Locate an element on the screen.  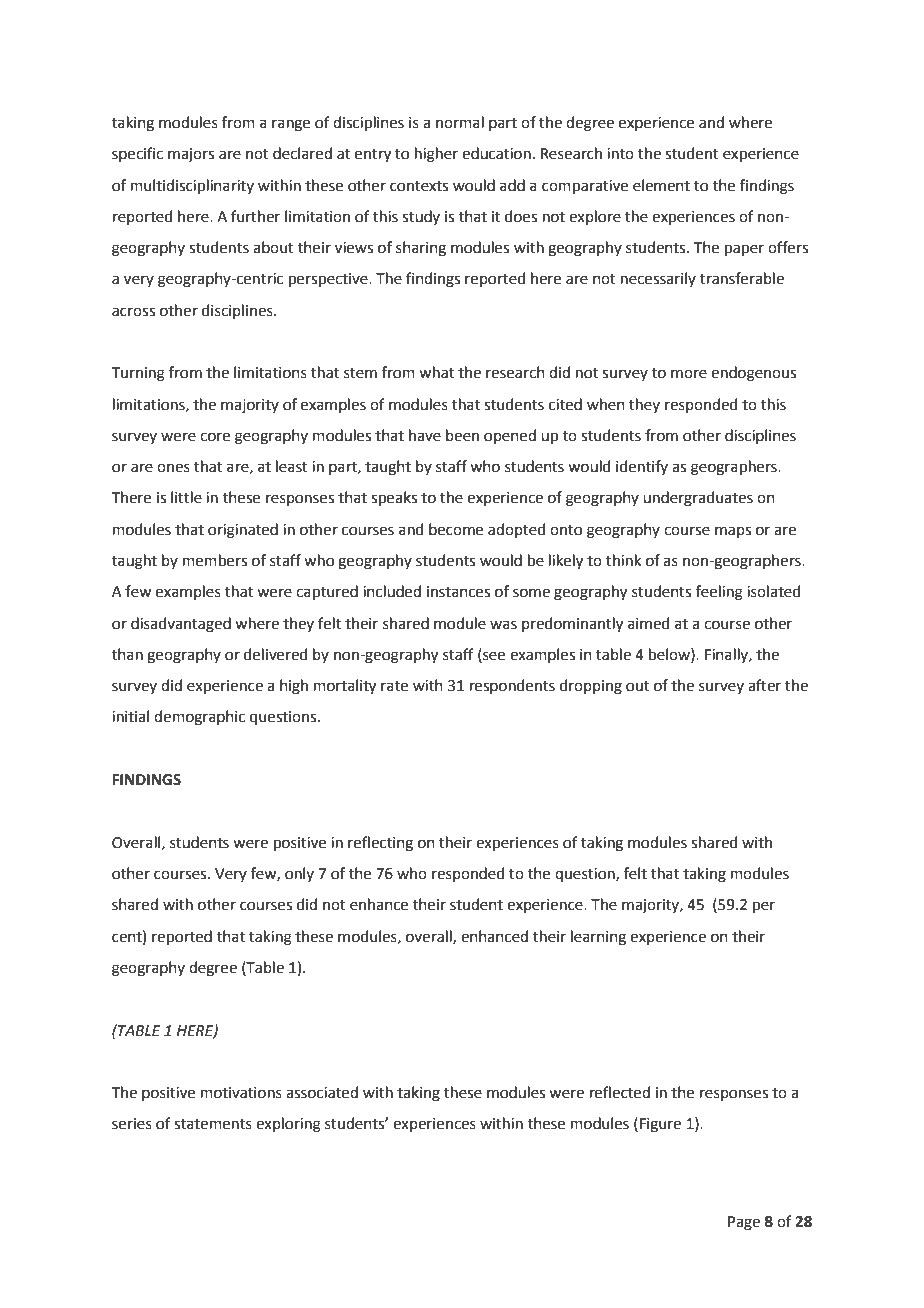
more is located at coordinates (689, 374).
